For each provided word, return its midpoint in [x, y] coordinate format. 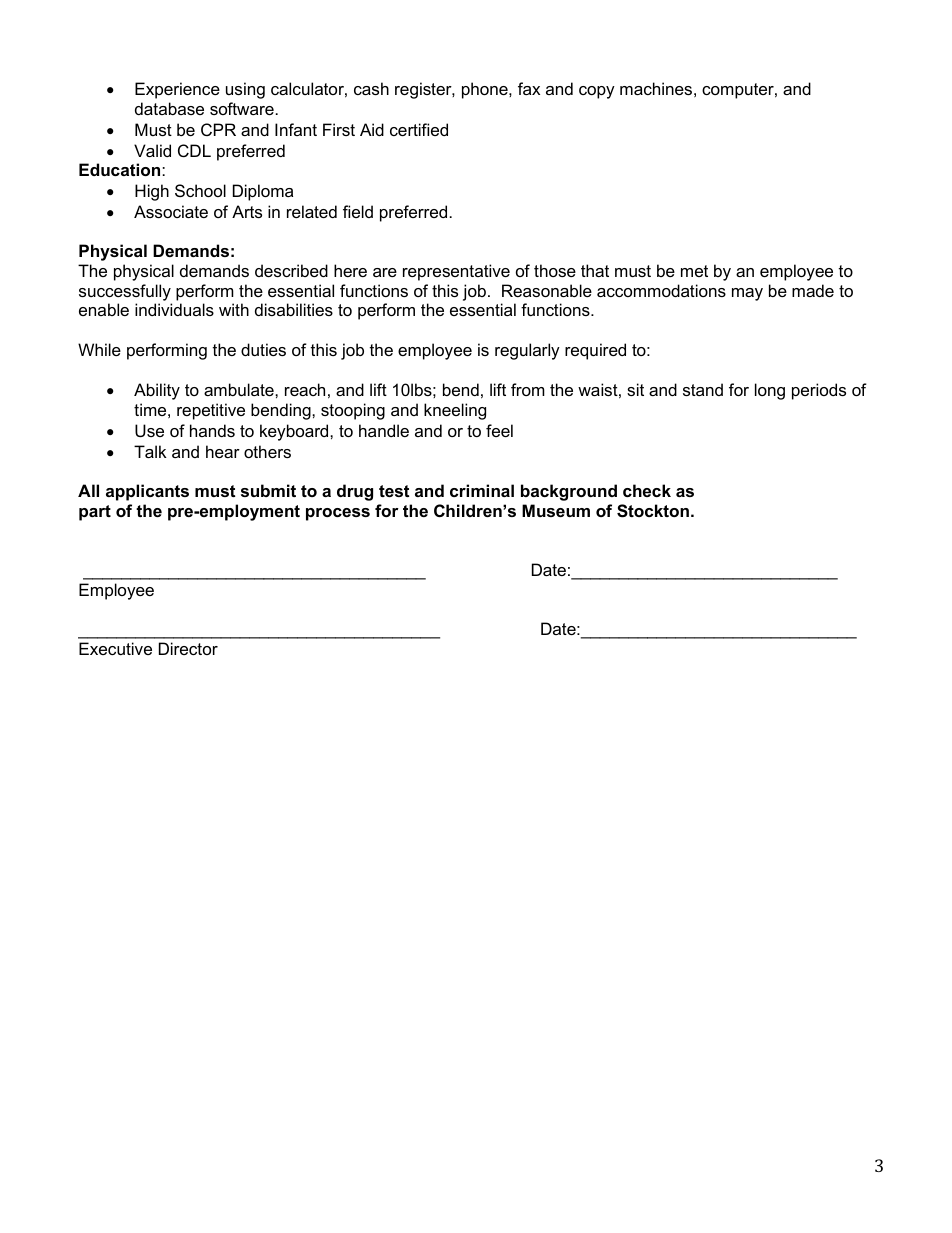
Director [188, 648]
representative [456, 272]
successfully [125, 292]
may [747, 294]
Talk [150, 451]
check [647, 490]
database [169, 108]
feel [499, 430]
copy [597, 92]
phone [486, 90]
